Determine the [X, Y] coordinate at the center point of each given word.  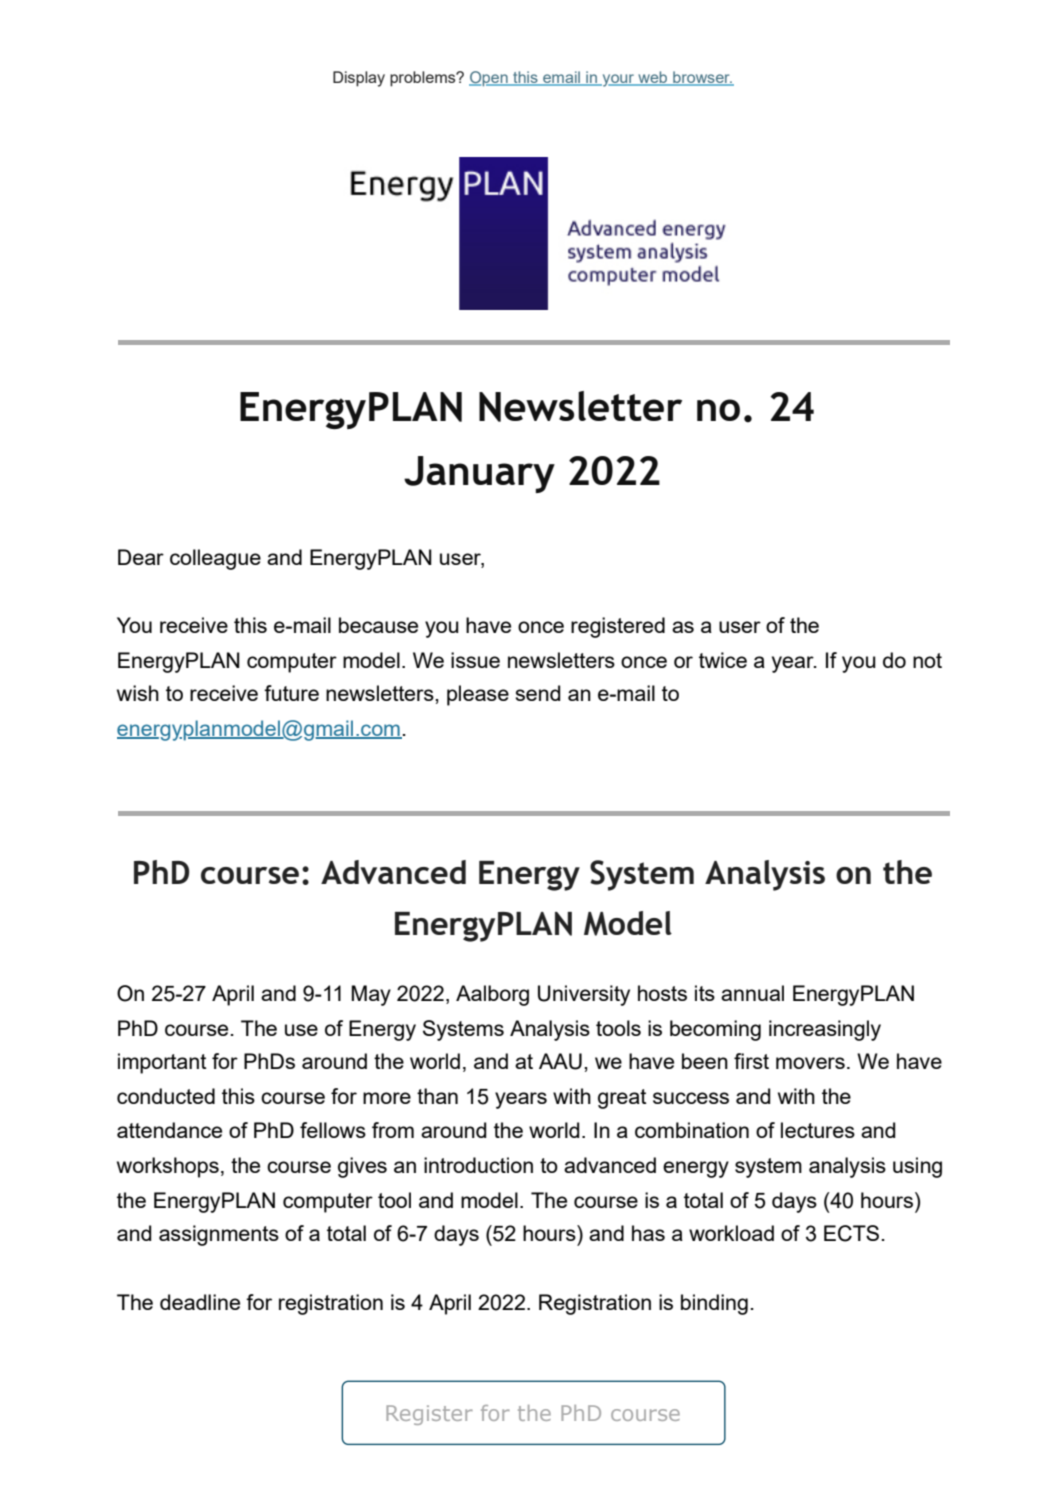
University [584, 995]
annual [752, 993]
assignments [219, 1235]
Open [489, 78]
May [371, 995]
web [653, 78]
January [479, 474]
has [648, 1233]
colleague [215, 559]
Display [359, 79]
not [927, 660]
